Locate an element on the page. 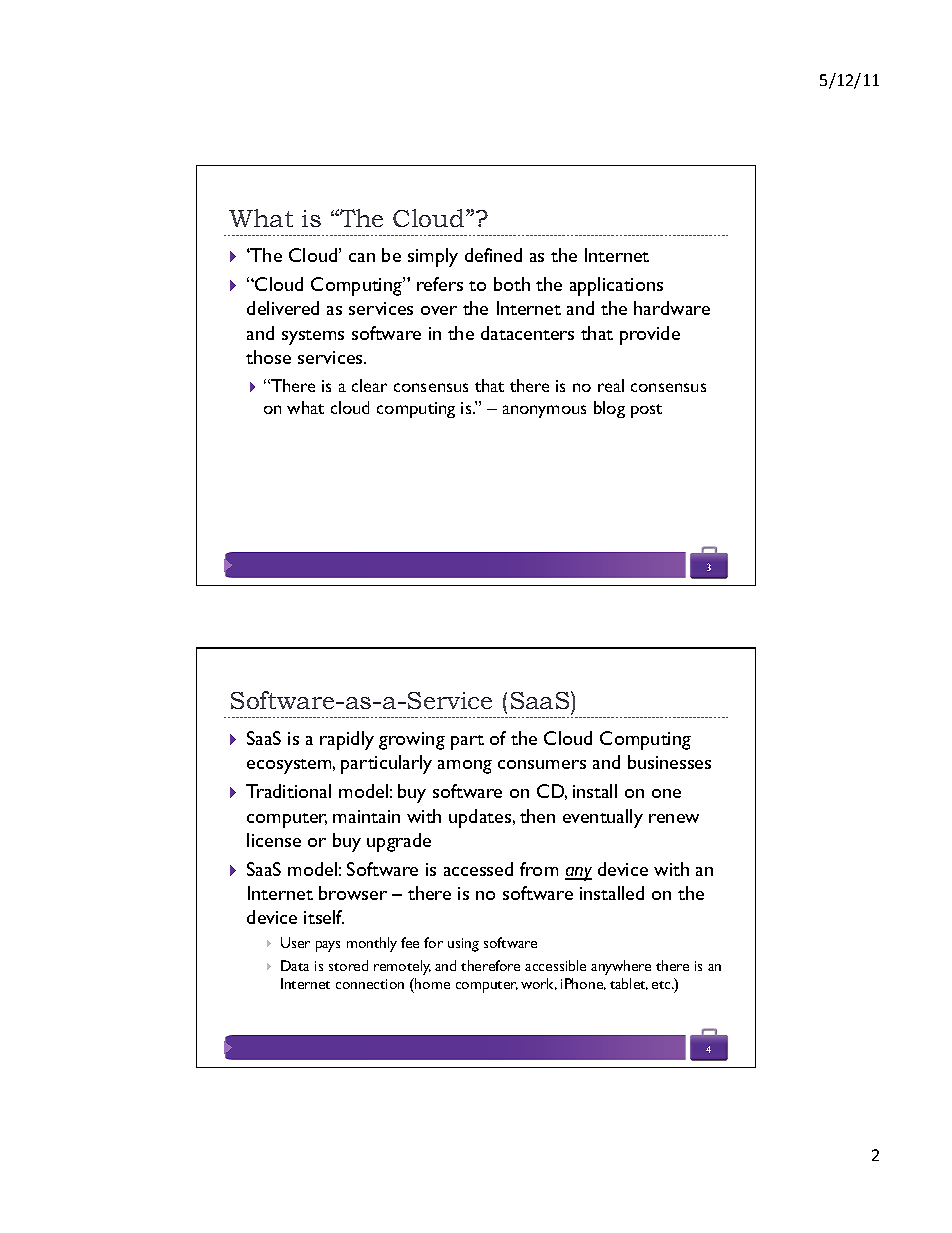 The image size is (952, 1233). businesses is located at coordinates (669, 762).
